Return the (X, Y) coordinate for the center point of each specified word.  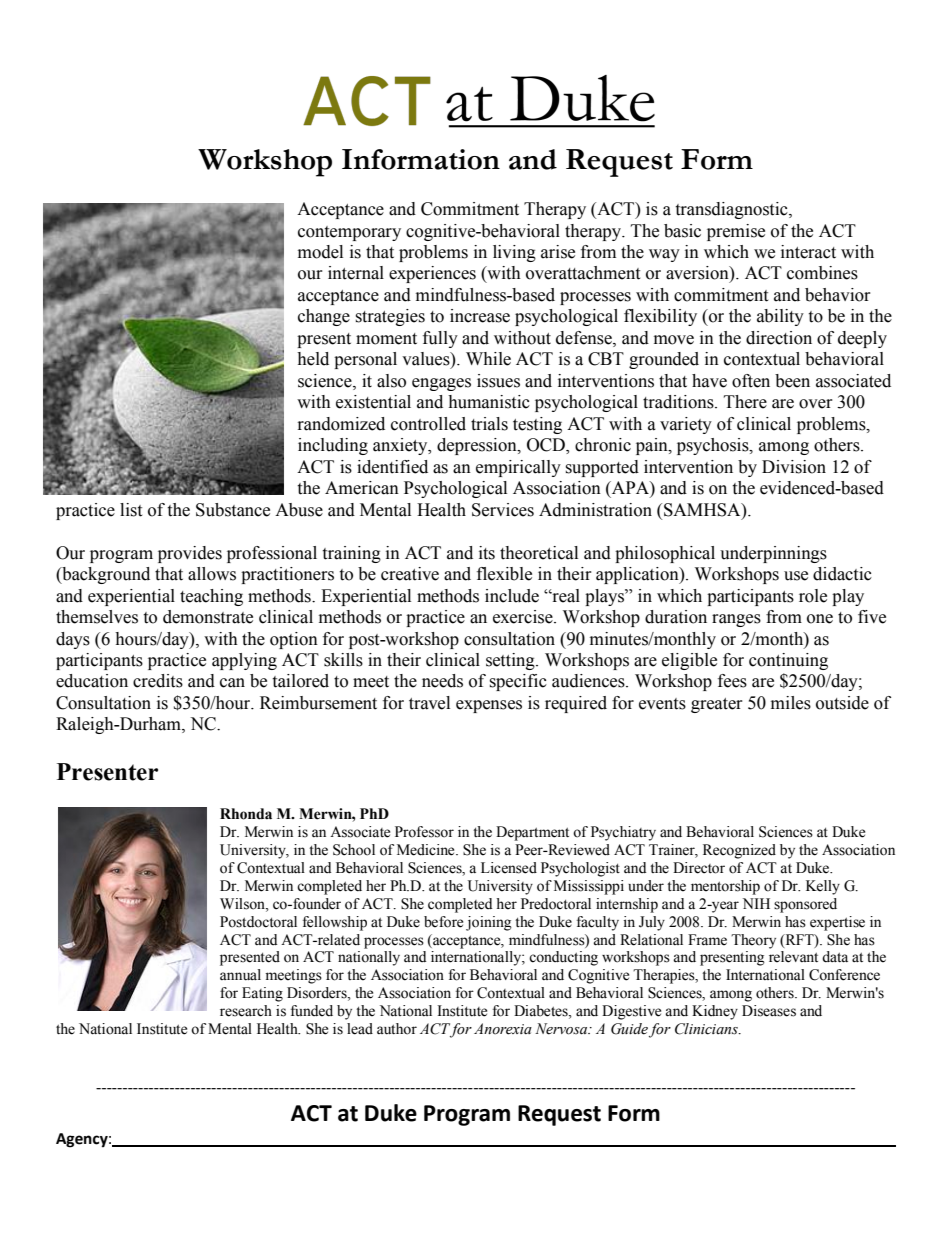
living (514, 253)
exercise (524, 617)
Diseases (769, 1011)
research (246, 1011)
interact (808, 252)
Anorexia (503, 1029)
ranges (736, 620)
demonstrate (208, 617)
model (320, 252)
